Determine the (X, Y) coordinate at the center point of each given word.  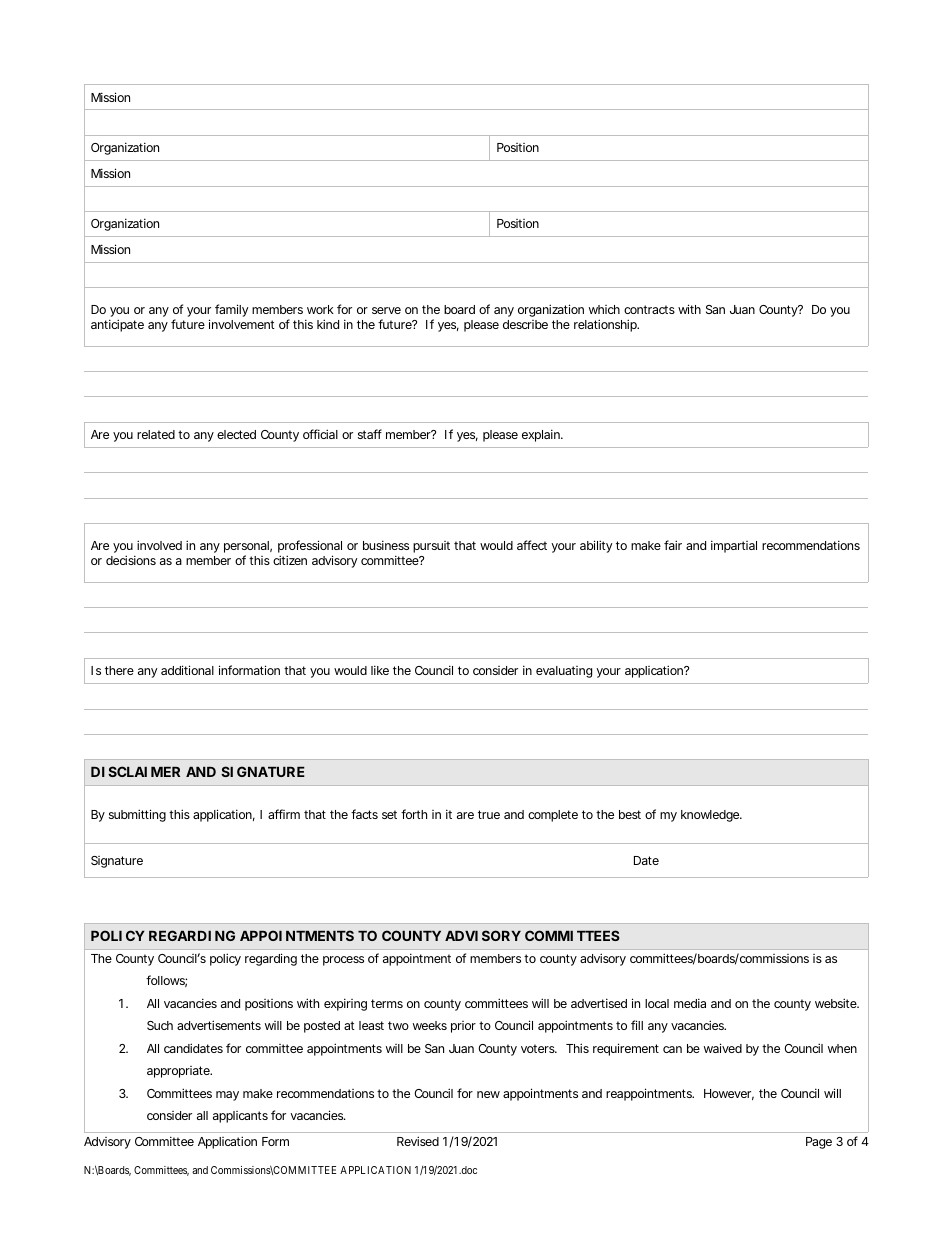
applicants (240, 1117)
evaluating (564, 672)
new (488, 1094)
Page (819, 1143)
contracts (649, 309)
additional (187, 670)
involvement (242, 324)
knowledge (711, 816)
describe (525, 324)
